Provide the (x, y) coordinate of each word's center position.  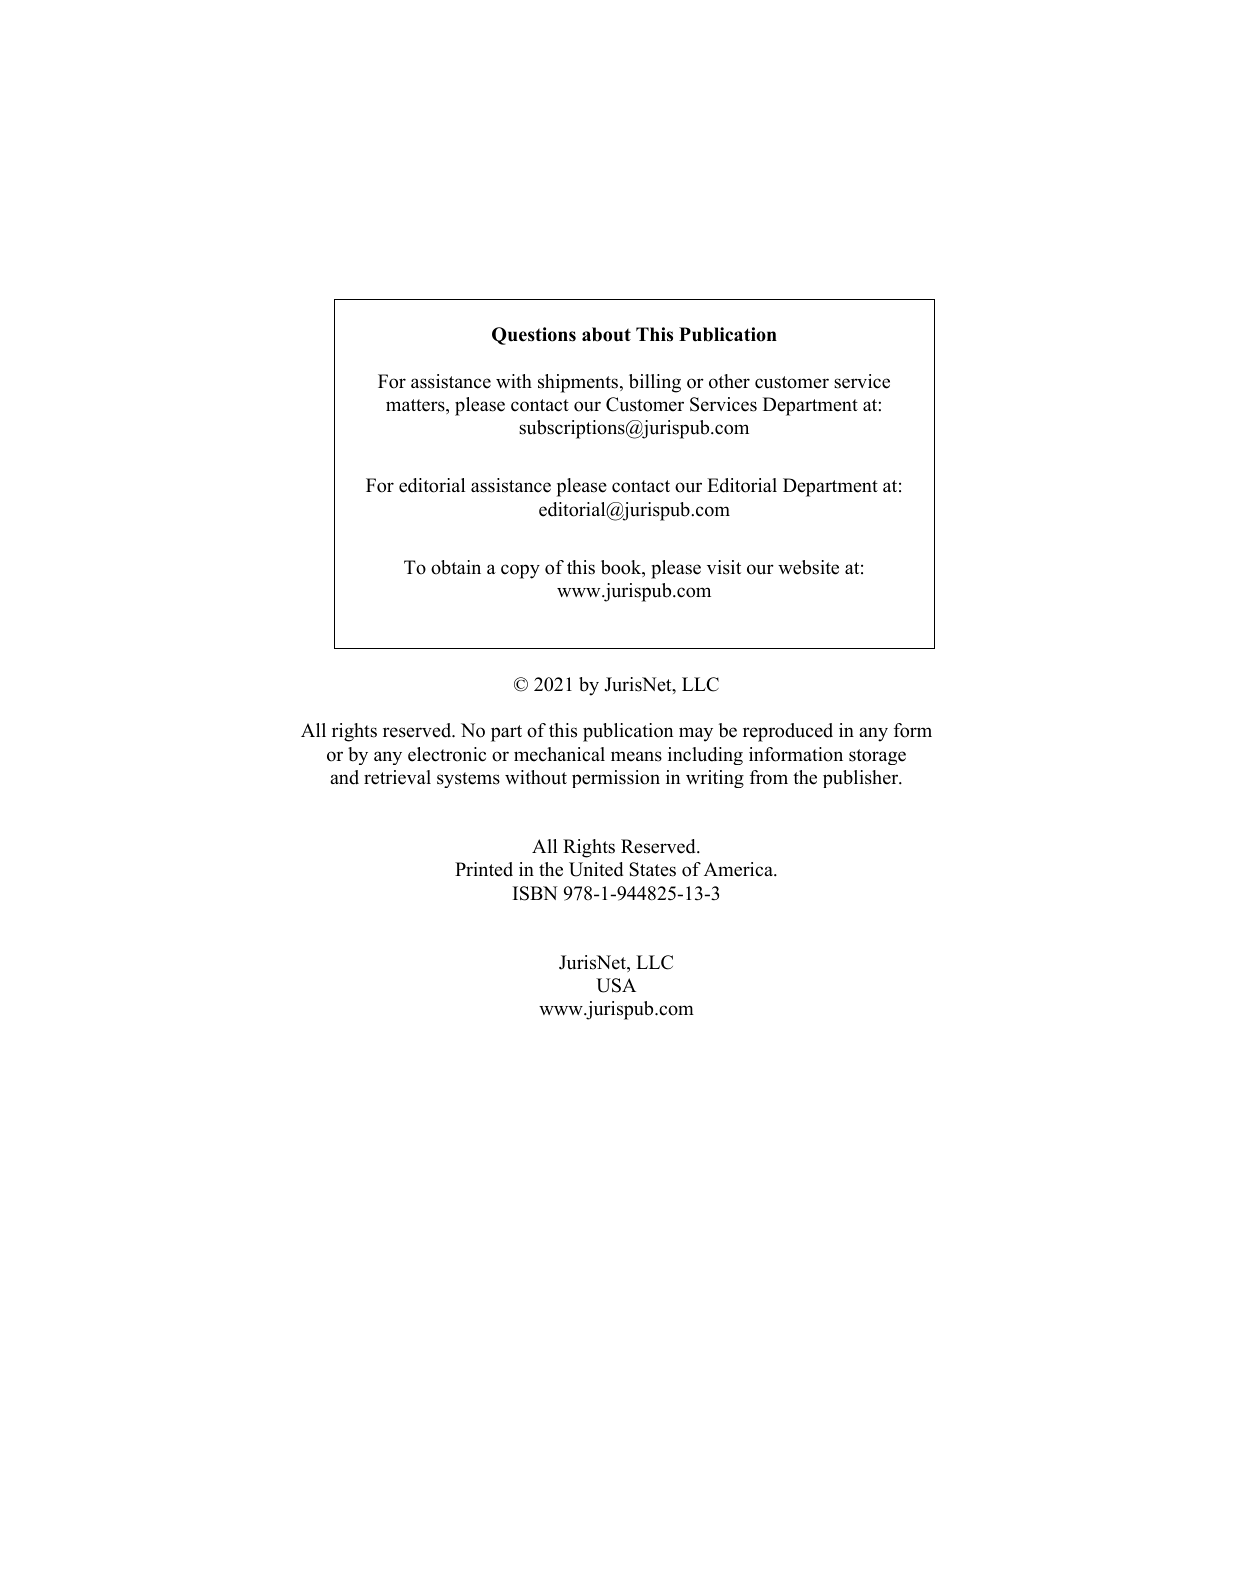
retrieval (397, 777)
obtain (456, 567)
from (769, 777)
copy (520, 571)
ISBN (535, 893)
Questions (534, 336)
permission (616, 779)
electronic (447, 754)
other (729, 381)
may (696, 734)
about (606, 334)
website (808, 567)
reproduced (788, 732)
